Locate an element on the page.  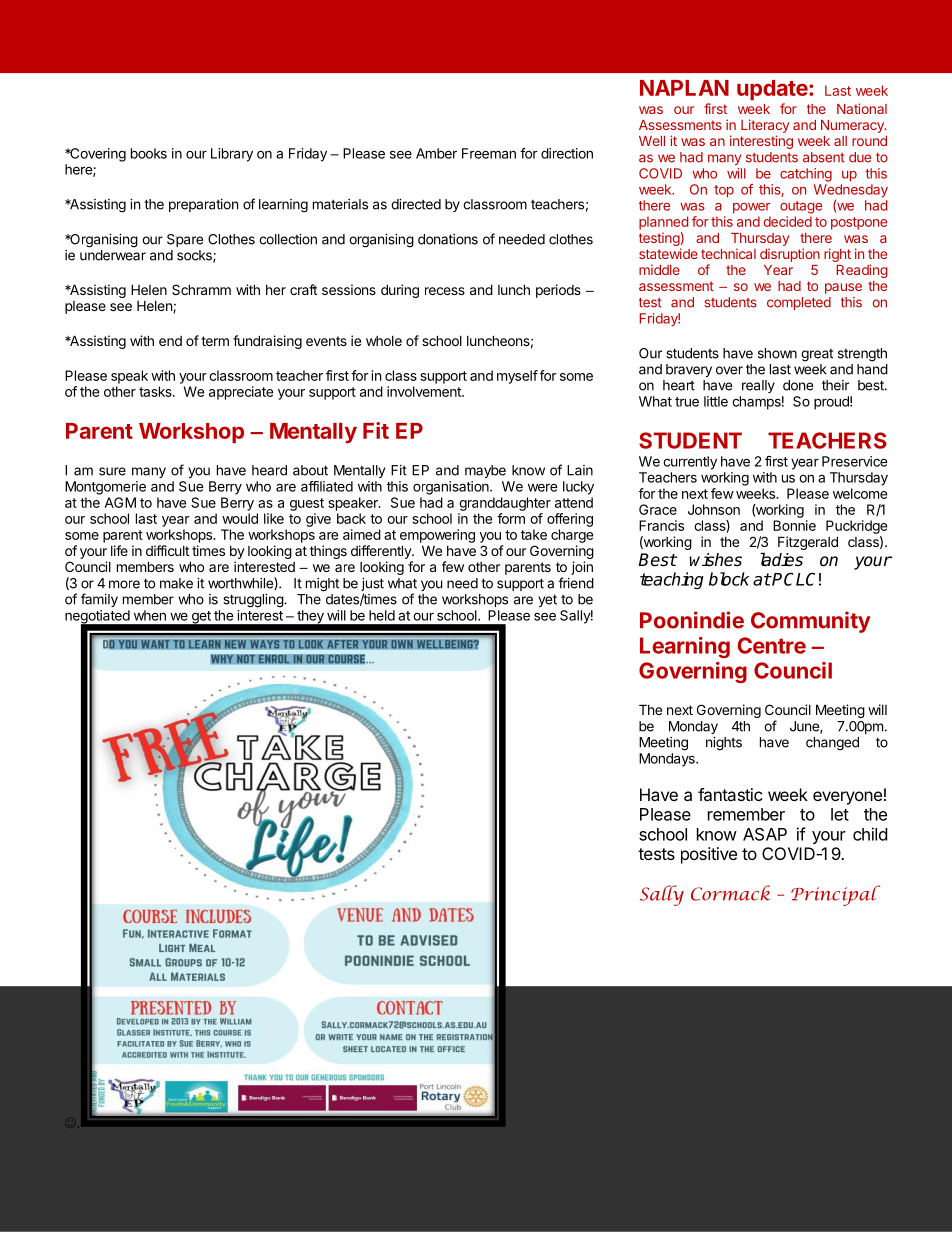
Literacy is located at coordinates (765, 126).
